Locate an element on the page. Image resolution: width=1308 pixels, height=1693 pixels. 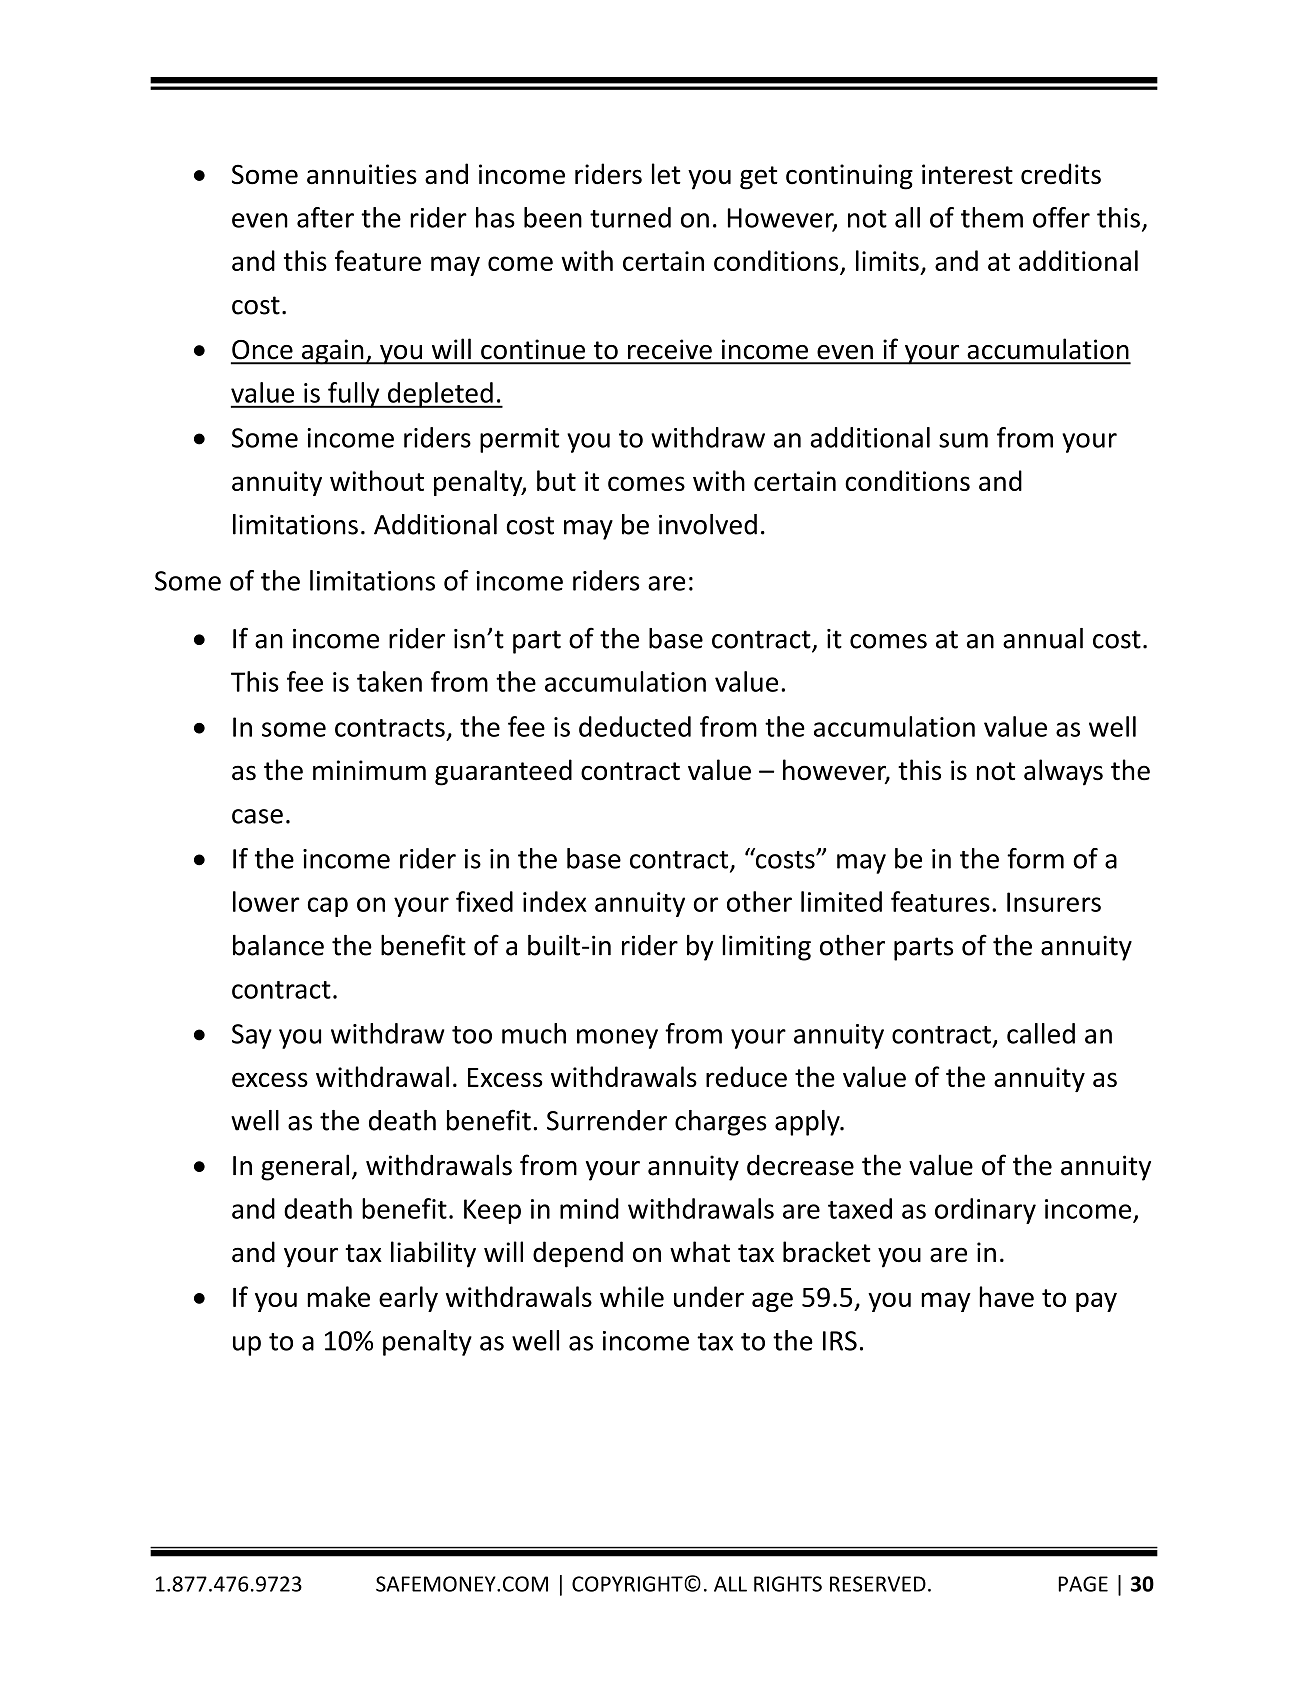
what is located at coordinates (700, 1252).
